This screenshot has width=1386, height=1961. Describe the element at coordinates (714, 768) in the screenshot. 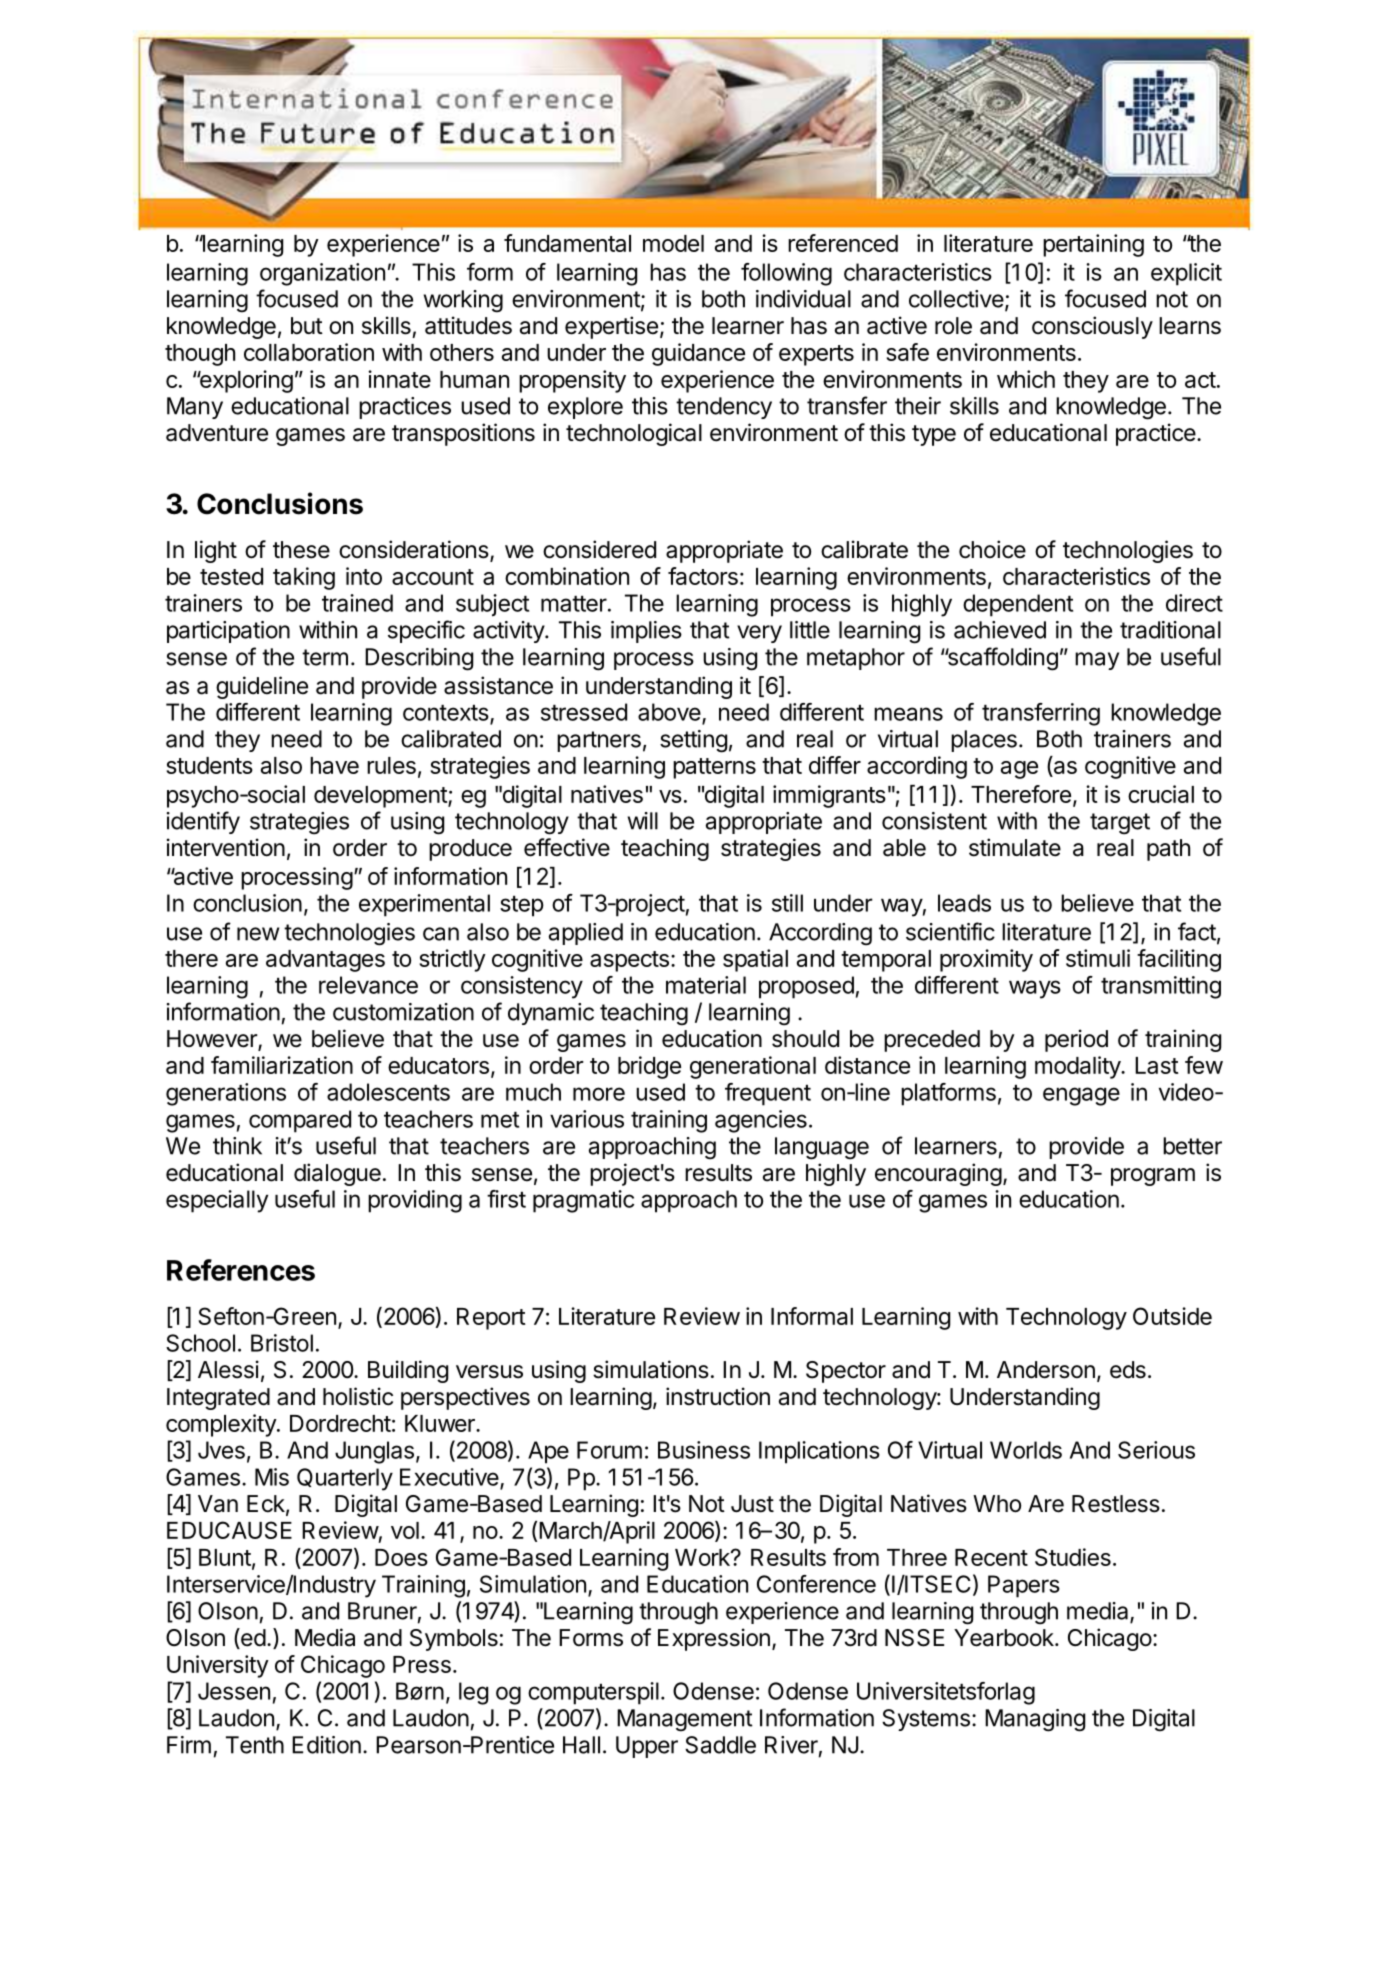

I see `patterns` at that location.
